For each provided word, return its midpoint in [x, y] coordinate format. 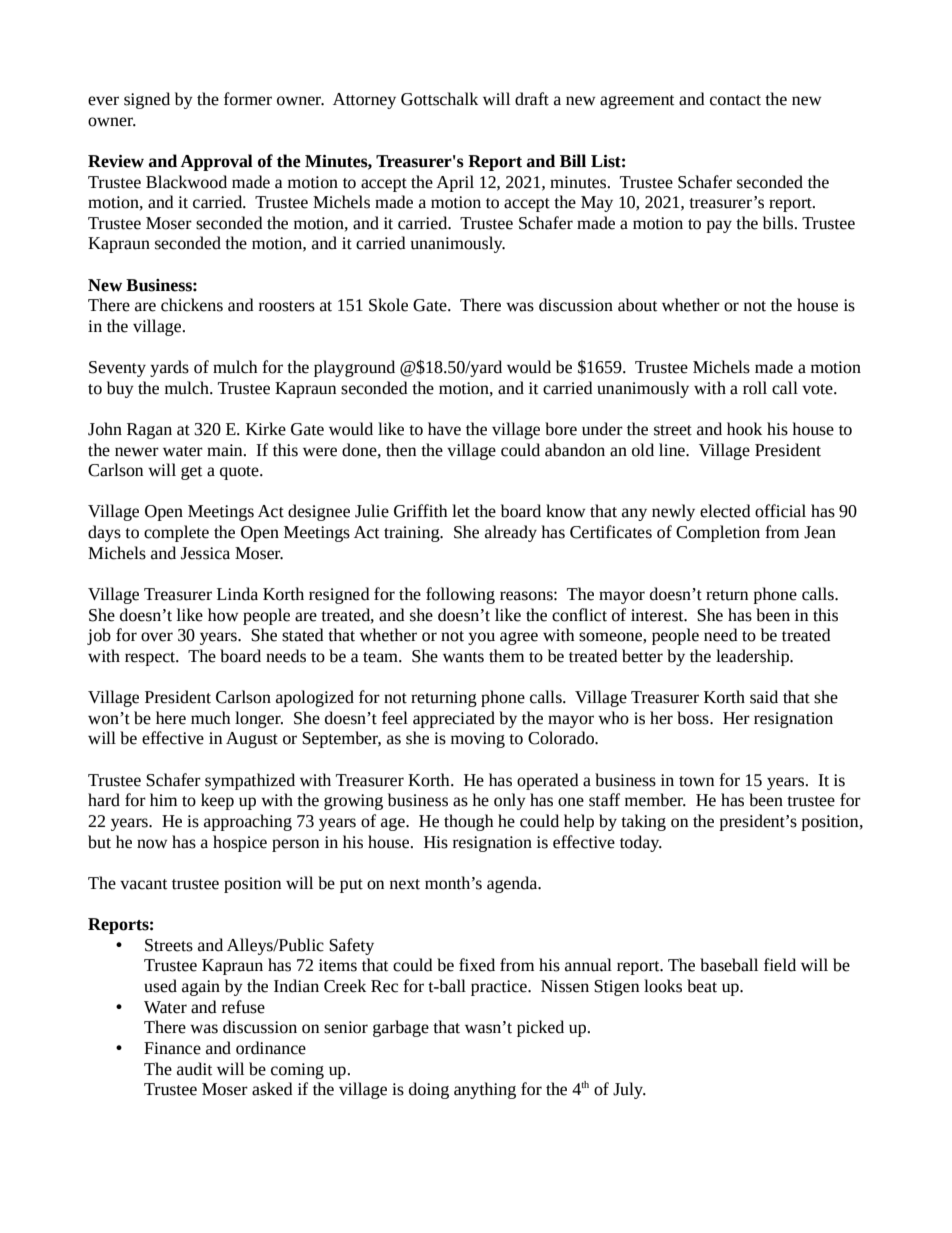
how [223, 615]
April [455, 183]
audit [194, 1069]
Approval [217, 162]
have [444, 429]
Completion [718, 533]
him [163, 799]
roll [755, 388]
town [696, 781]
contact [735, 100]
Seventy [117, 369]
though [469, 822]
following [460, 595]
